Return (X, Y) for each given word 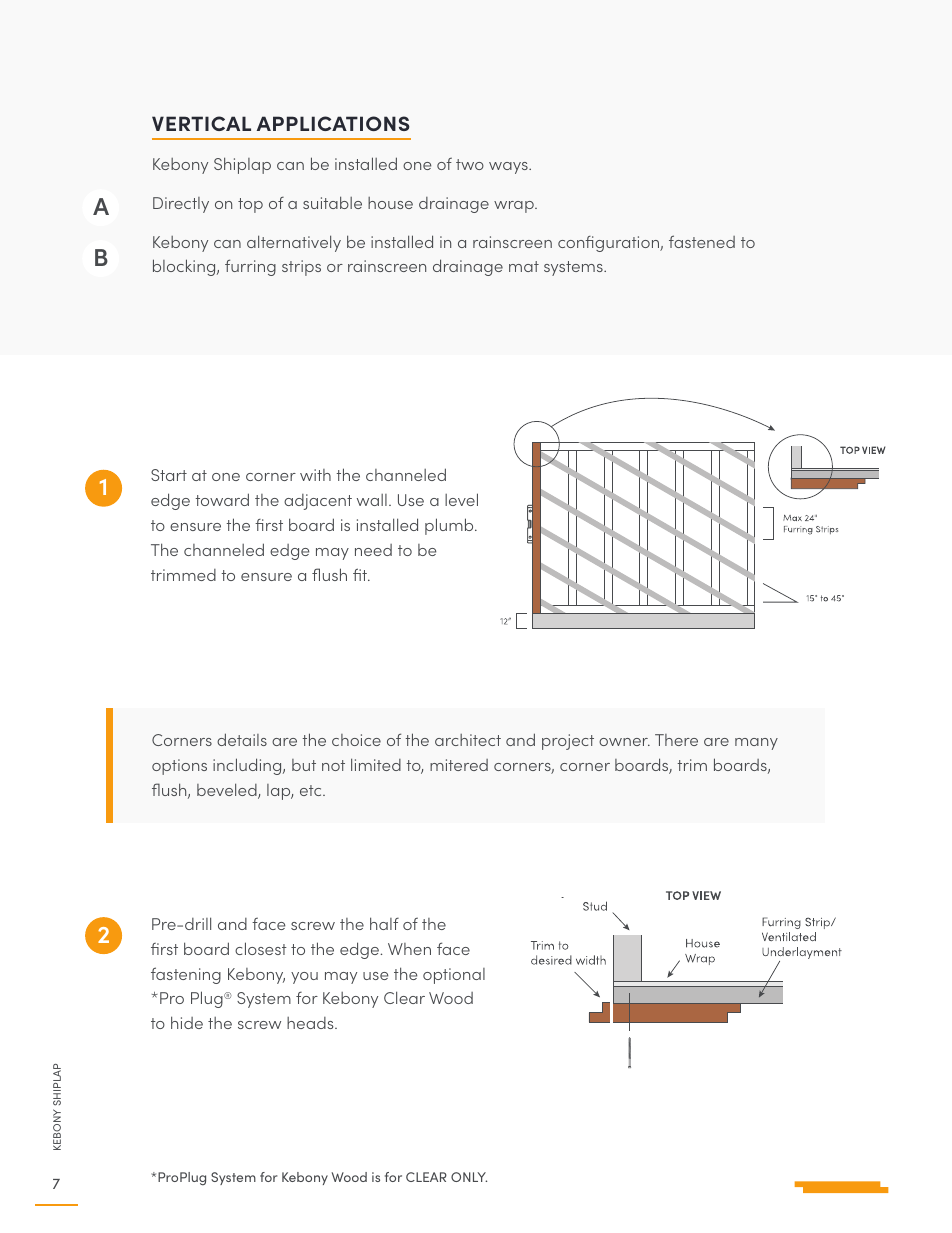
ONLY (469, 1177)
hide (187, 1022)
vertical (201, 123)
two (470, 164)
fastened (702, 241)
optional (454, 976)
